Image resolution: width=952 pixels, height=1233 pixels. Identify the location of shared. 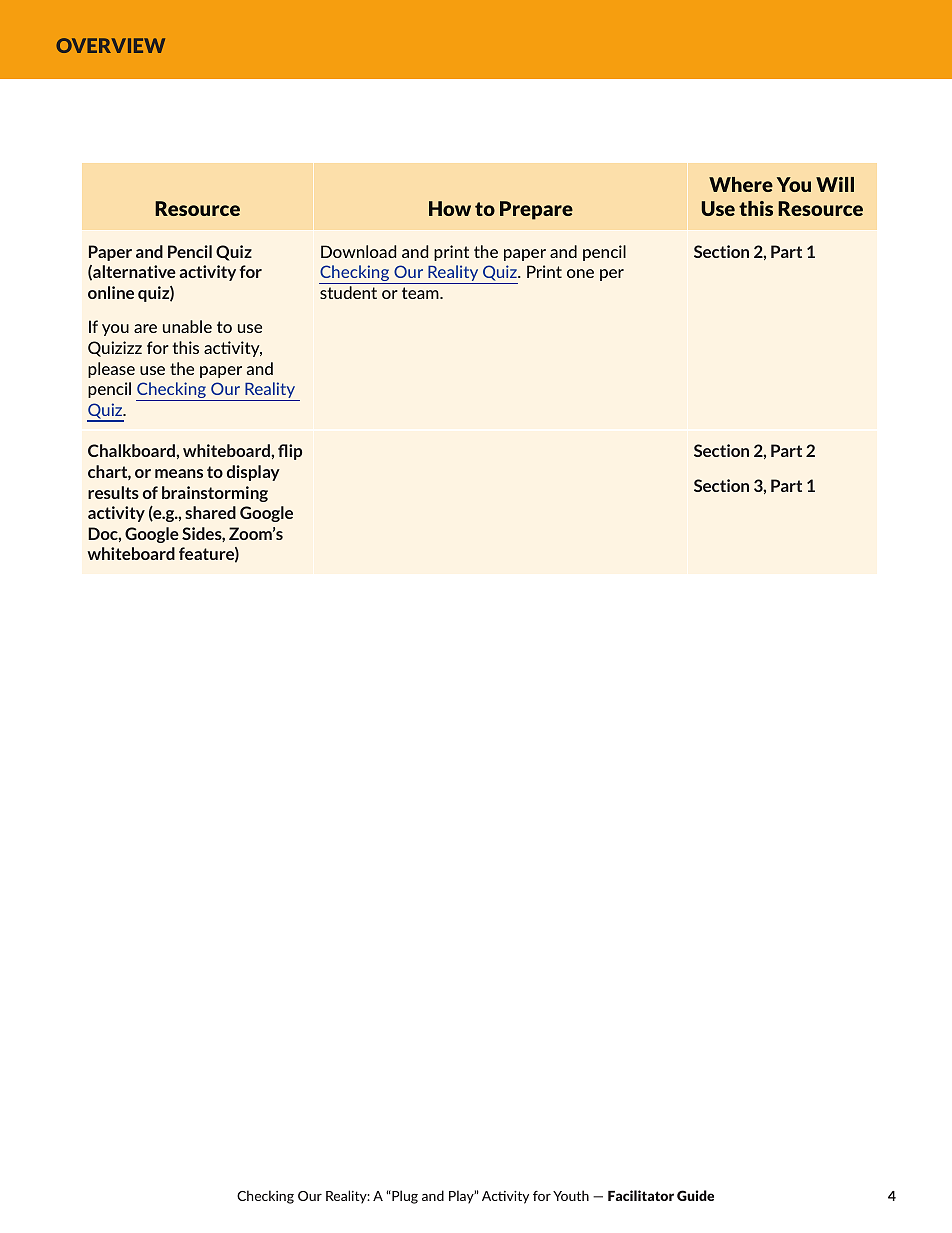
(210, 512).
